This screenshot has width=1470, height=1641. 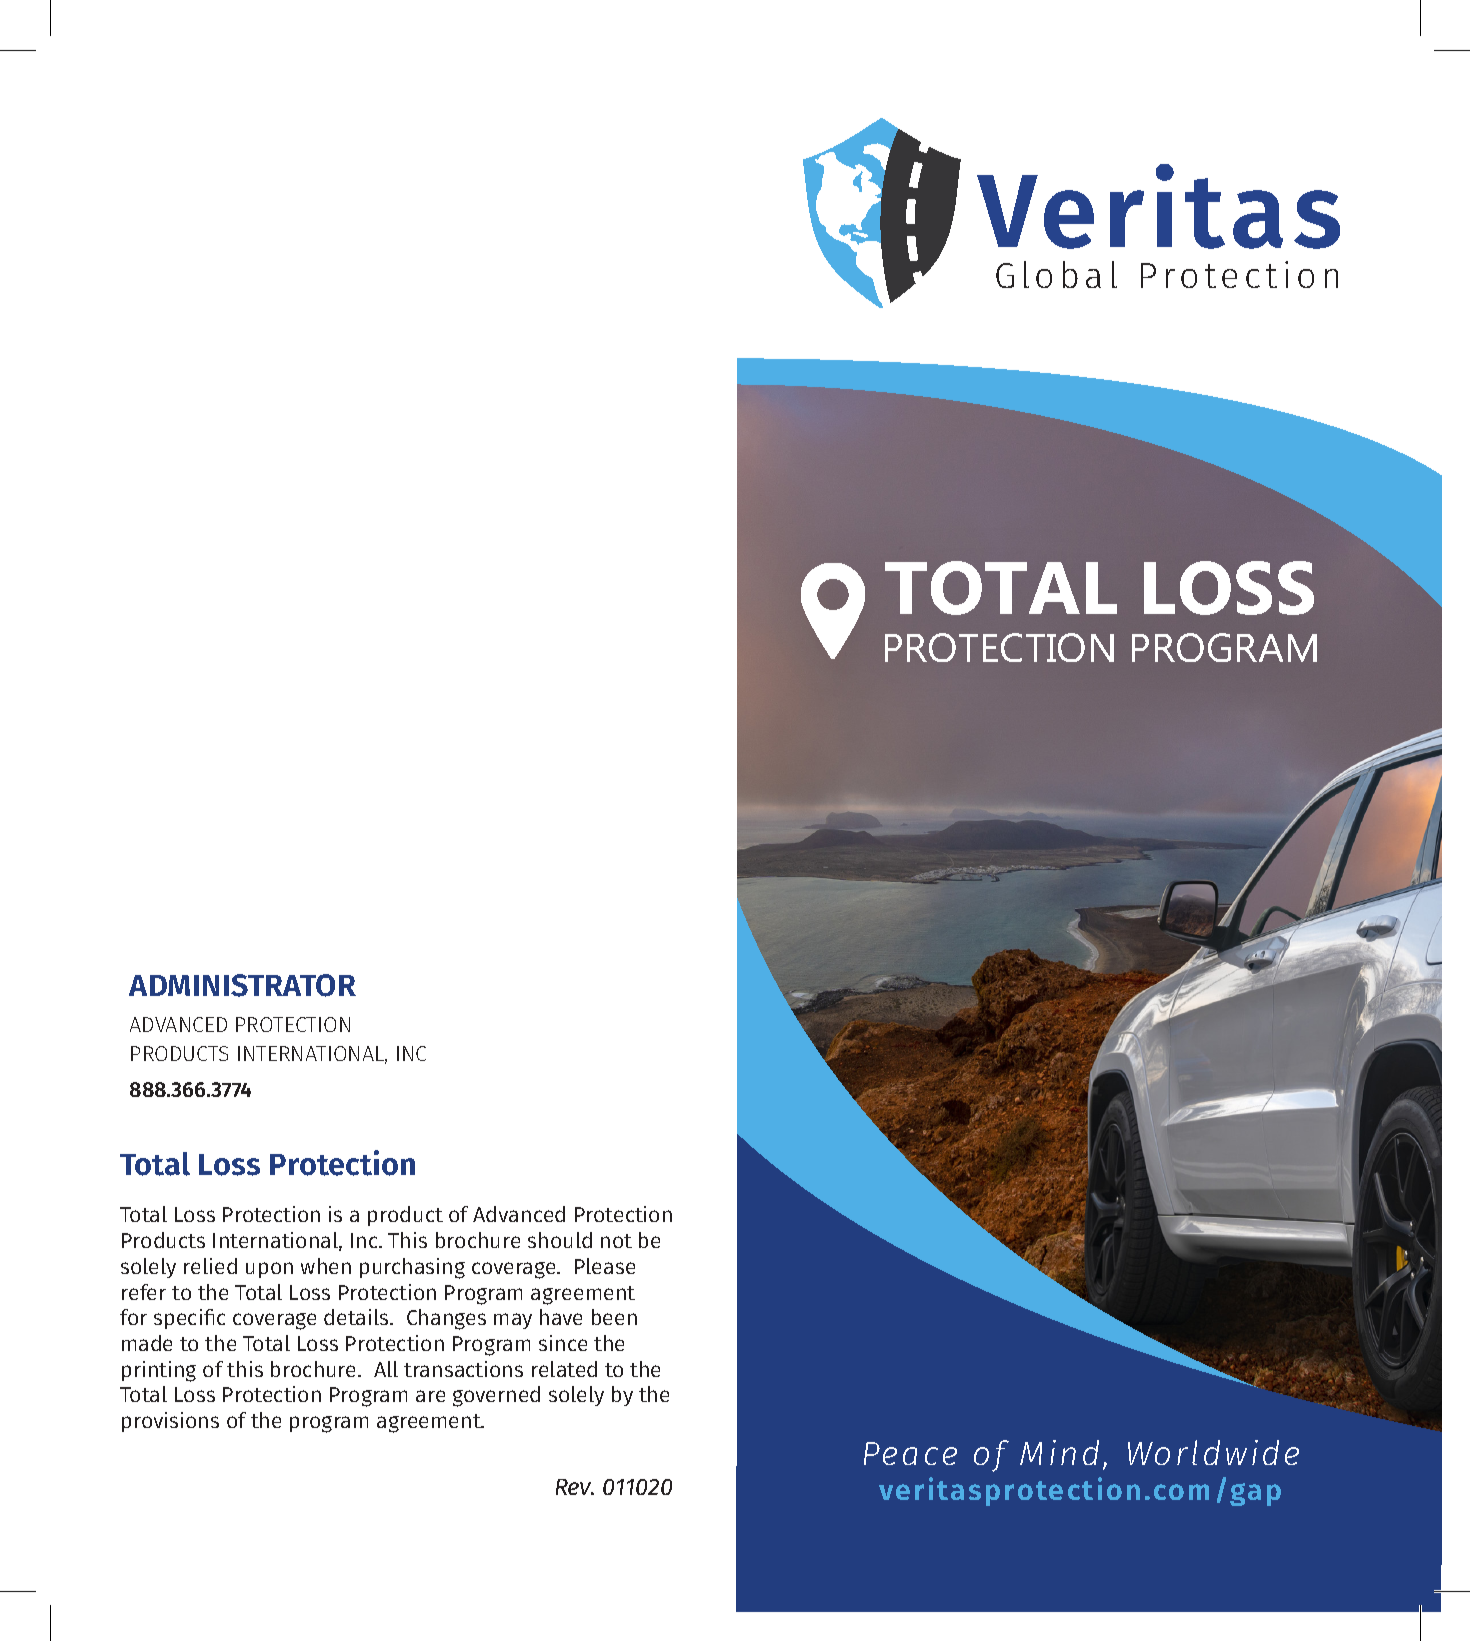 I want to click on provisions, so click(x=170, y=1422).
